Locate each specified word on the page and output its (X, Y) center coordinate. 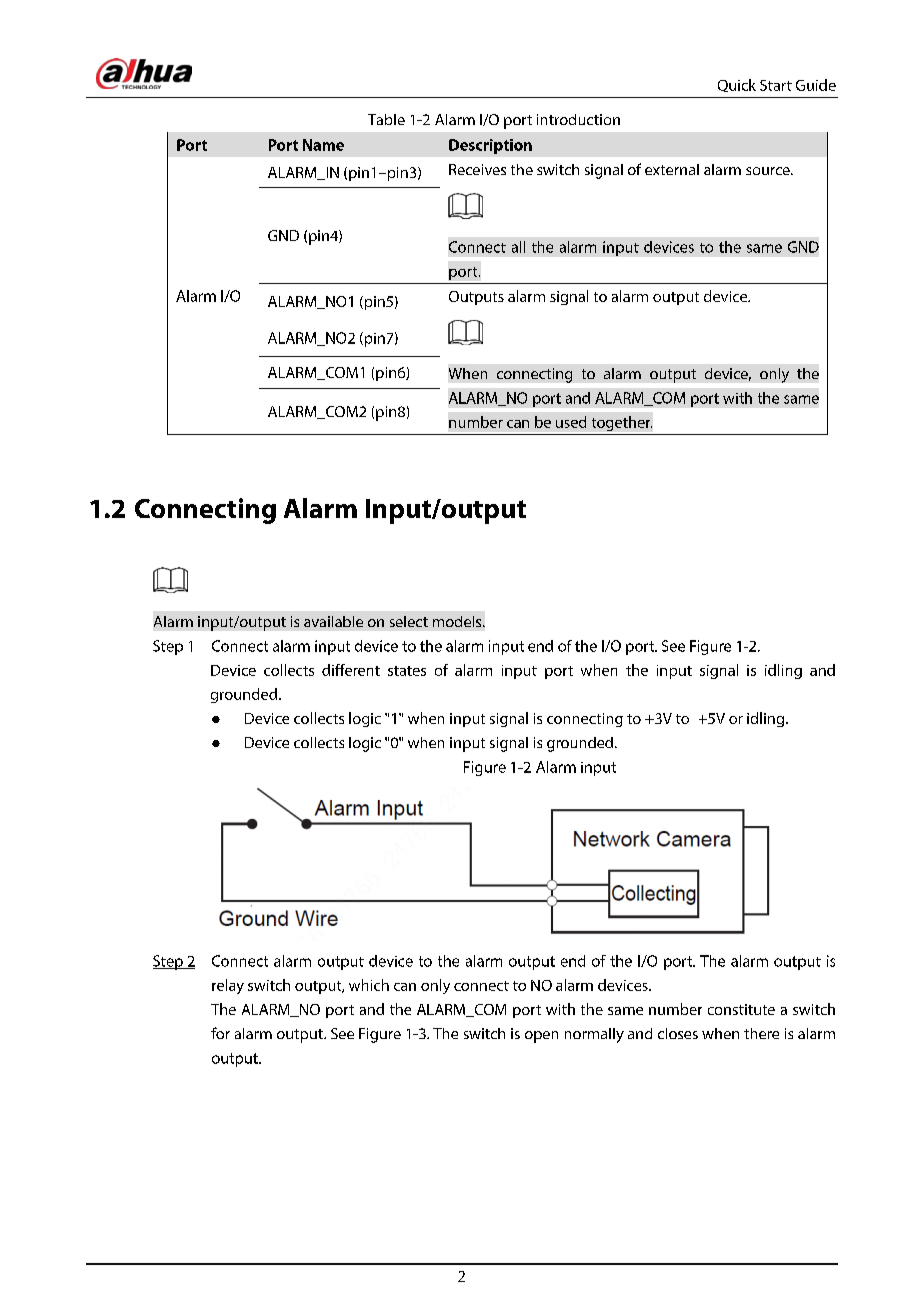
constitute (741, 1009)
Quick (737, 85)
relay (228, 986)
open (541, 1037)
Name (323, 145)
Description (490, 146)
